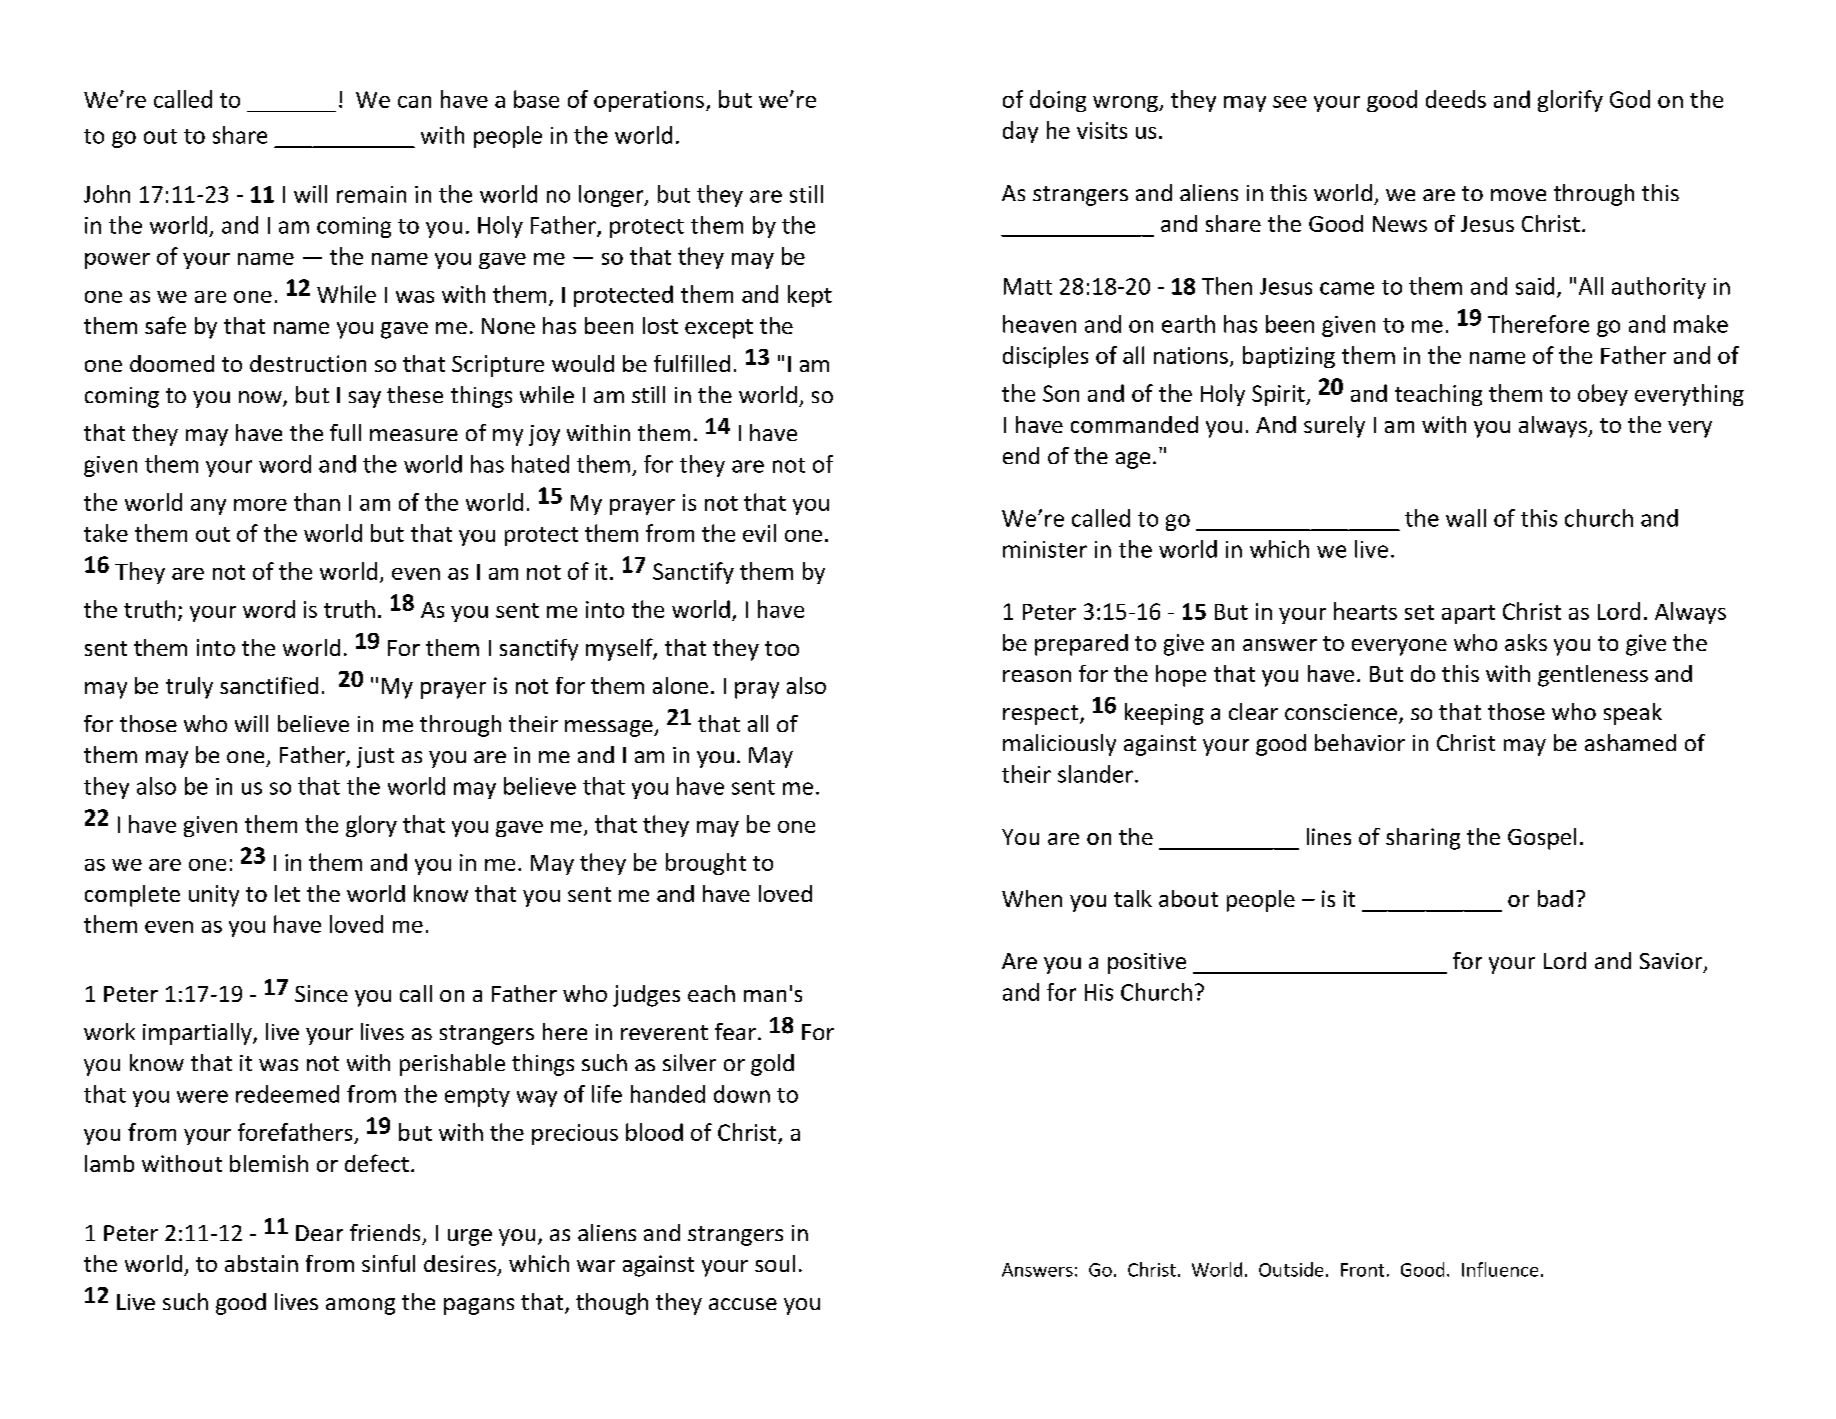 This screenshot has width=1836, height=1419. I want to click on than, so click(317, 502).
